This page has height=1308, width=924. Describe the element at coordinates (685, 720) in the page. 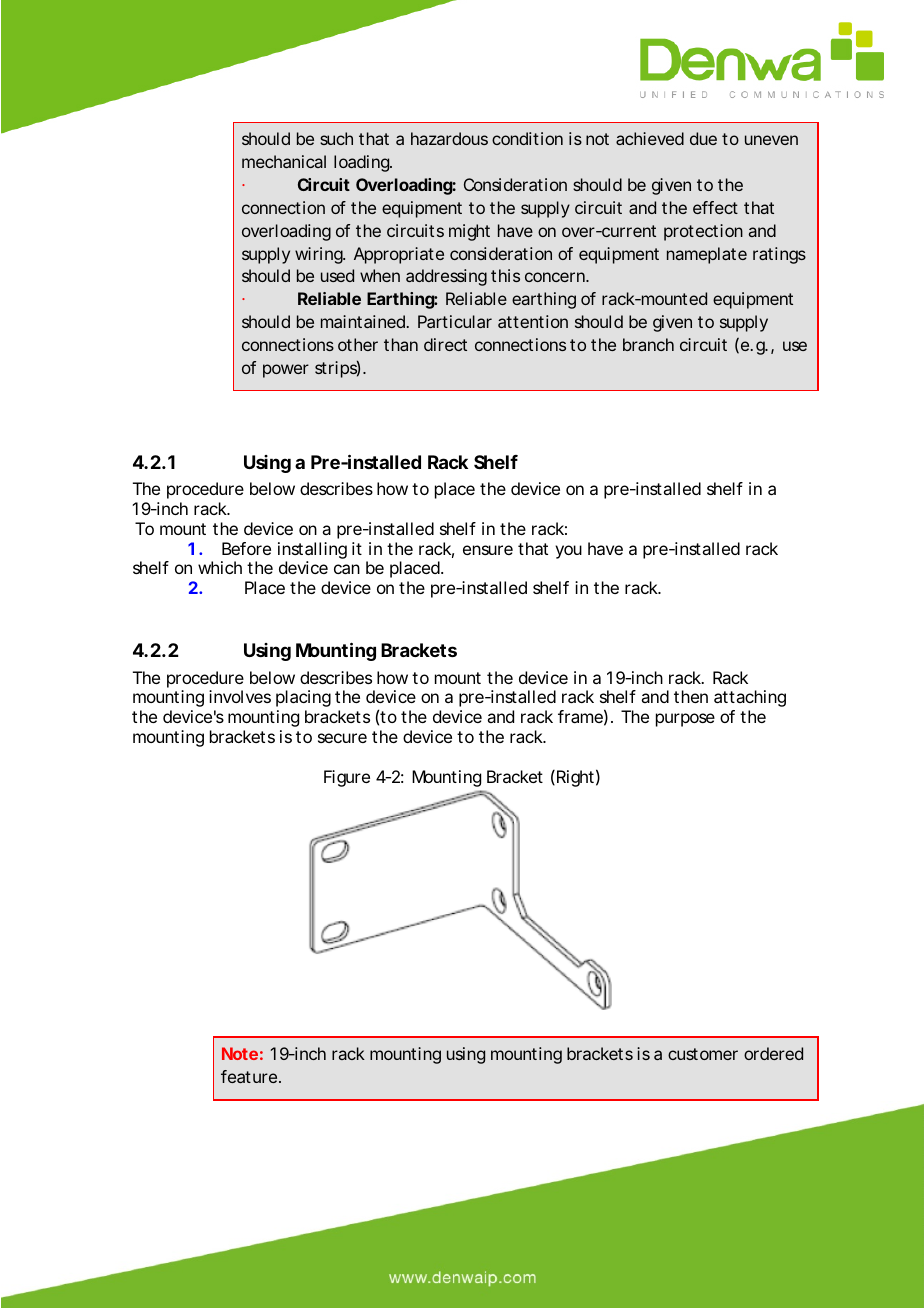

I see `purpose` at that location.
